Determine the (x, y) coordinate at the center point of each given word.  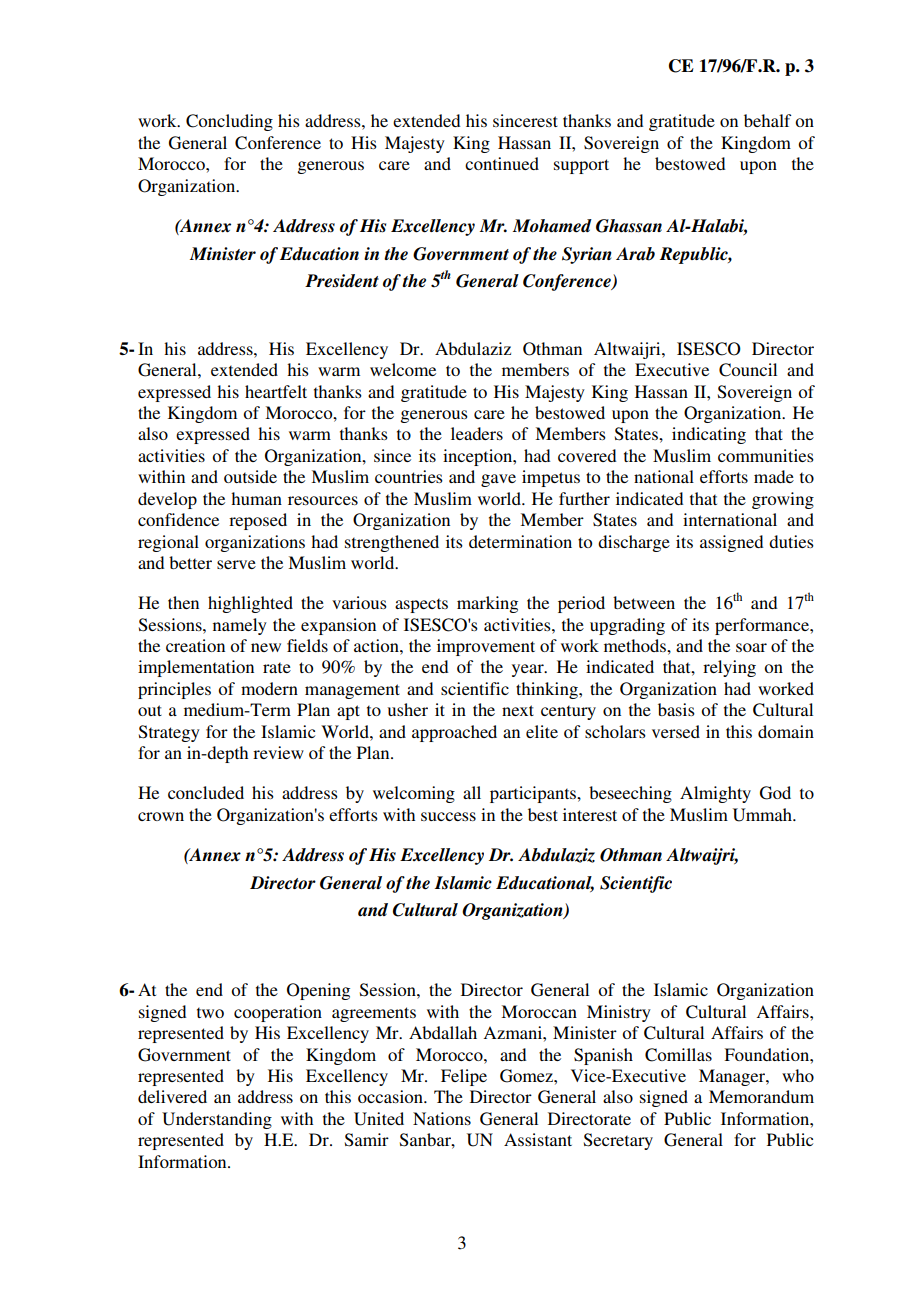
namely (240, 626)
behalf (767, 120)
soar (751, 647)
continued (502, 163)
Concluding (229, 122)
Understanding (217, 1120)
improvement (486, 647)
